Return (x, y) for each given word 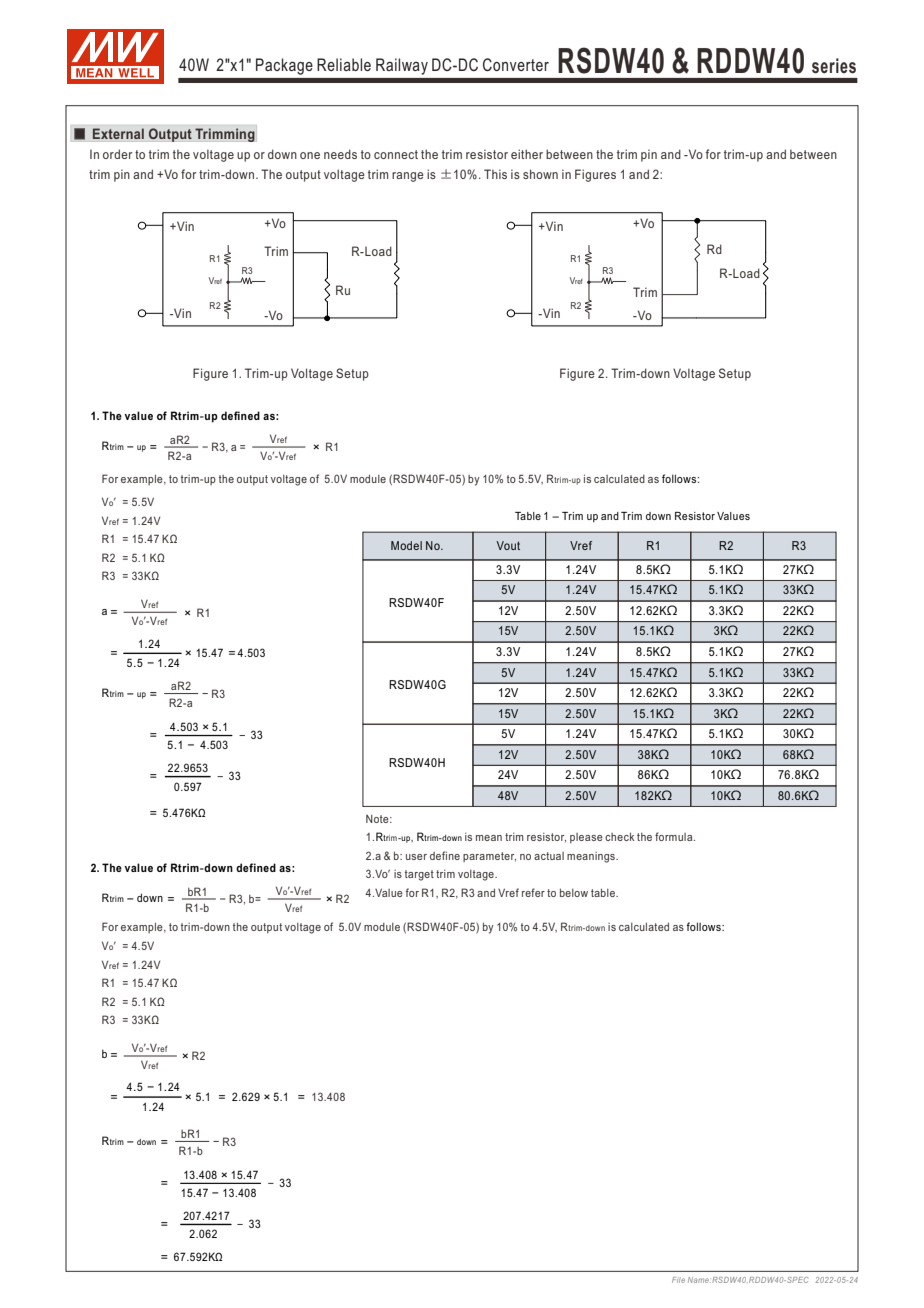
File (678, 1280)
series (834, 66)
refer (533, 892)
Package (284, 66)
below (574, 892)
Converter (516, 64)
